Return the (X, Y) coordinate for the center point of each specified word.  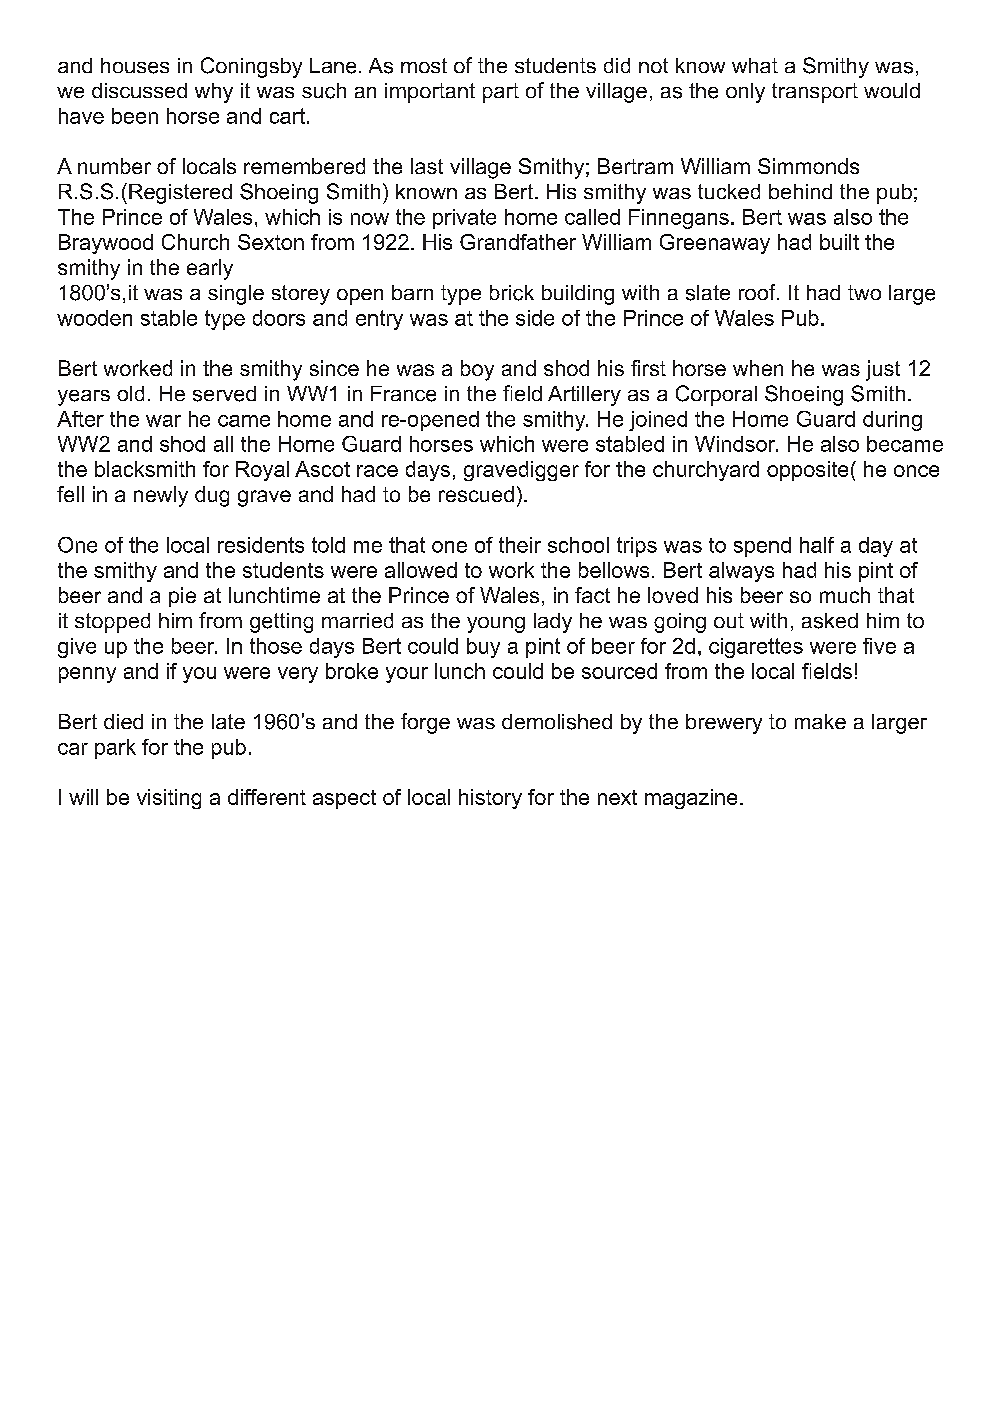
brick (512, 293)
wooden (94, 318)
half (817, 545)
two (864, 292)
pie (182, 597)
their (520, 545)
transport (815, 93)
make (820, 721)
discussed (139, 90)
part (501, 93)
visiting (169, 799)
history (490, 799)
